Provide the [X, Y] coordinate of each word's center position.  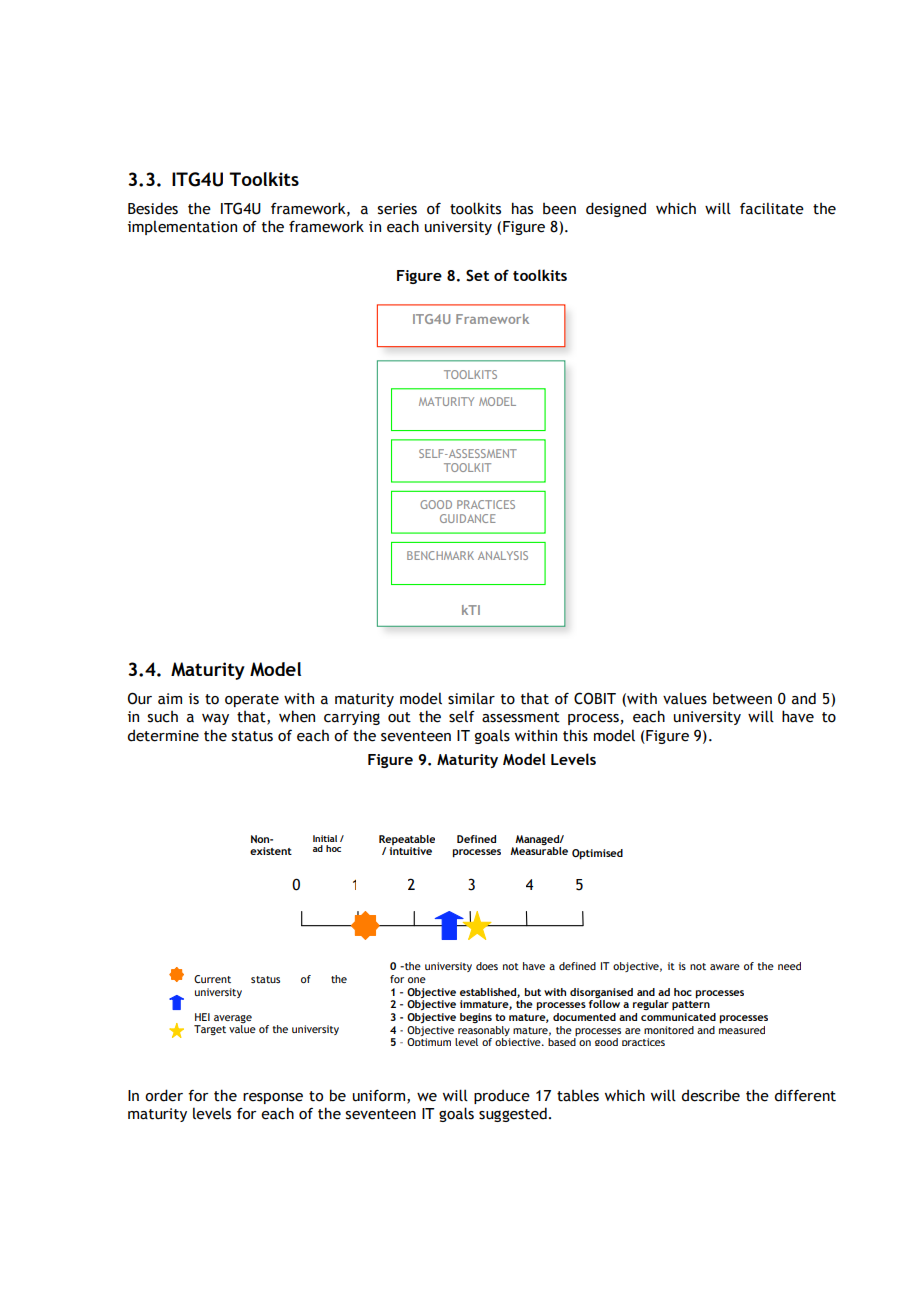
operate [252, 700]
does [487, 966]
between [742, 699]
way [215, 719]
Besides [153, 208]
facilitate [772, 208]
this [575, 735]
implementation [182, 227]
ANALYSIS [503, 555]
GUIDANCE [468, 518]
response [273, 1098]
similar [471, 698]
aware [725, 967]
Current [212, 979]
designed [616, 209]
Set [477, 275]
